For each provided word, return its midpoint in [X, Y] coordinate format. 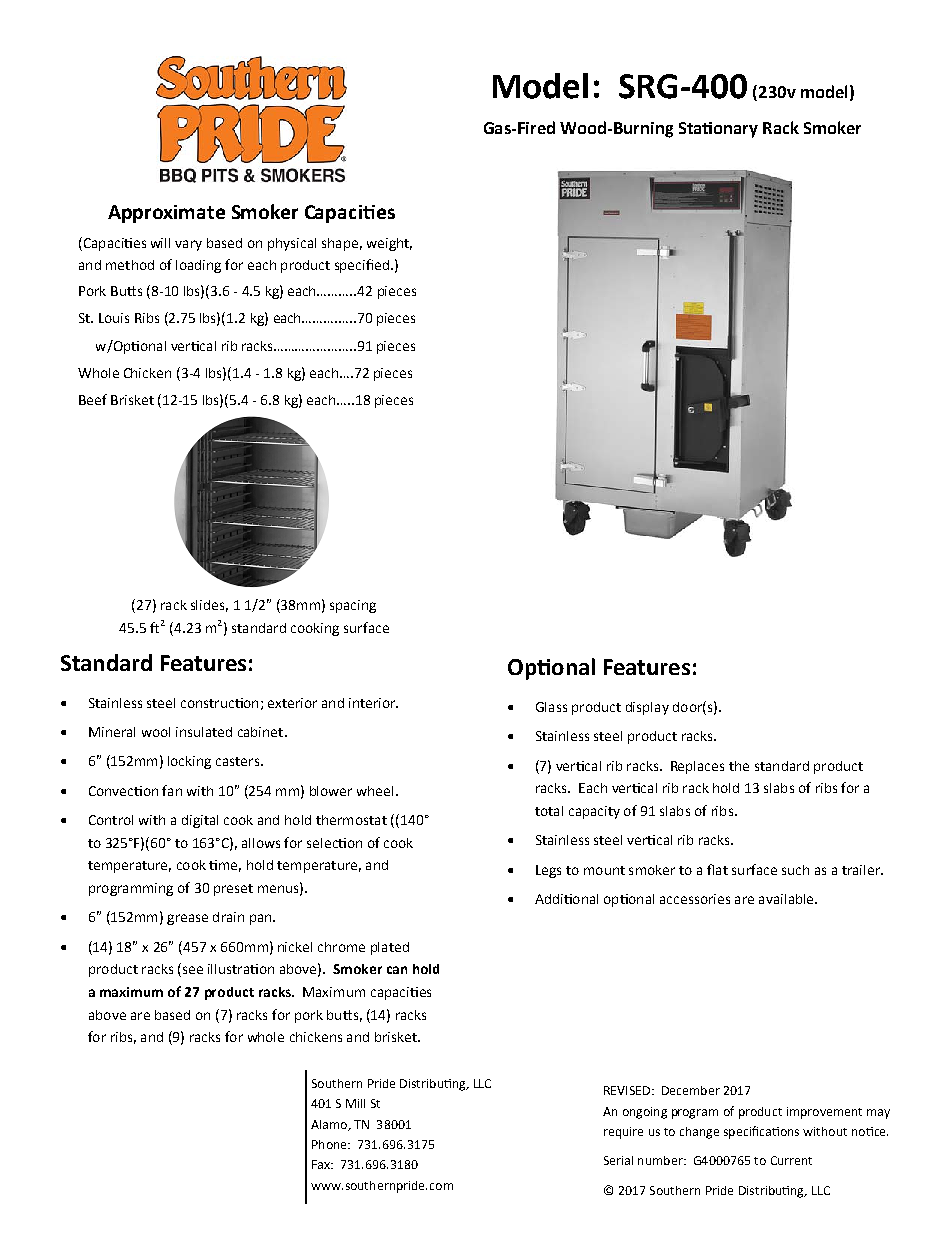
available [787, 899]
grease [187, 919]
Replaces [697, 767]
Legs [548, 871]
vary [188, 245]
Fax [322, 1164]
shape [340, 244]
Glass [551, 707]
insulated [204, 732]
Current [791, 1160]
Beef [93, 399]
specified [362, 266]
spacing [353, 606]
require [623, 1133]
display [647, 708]
